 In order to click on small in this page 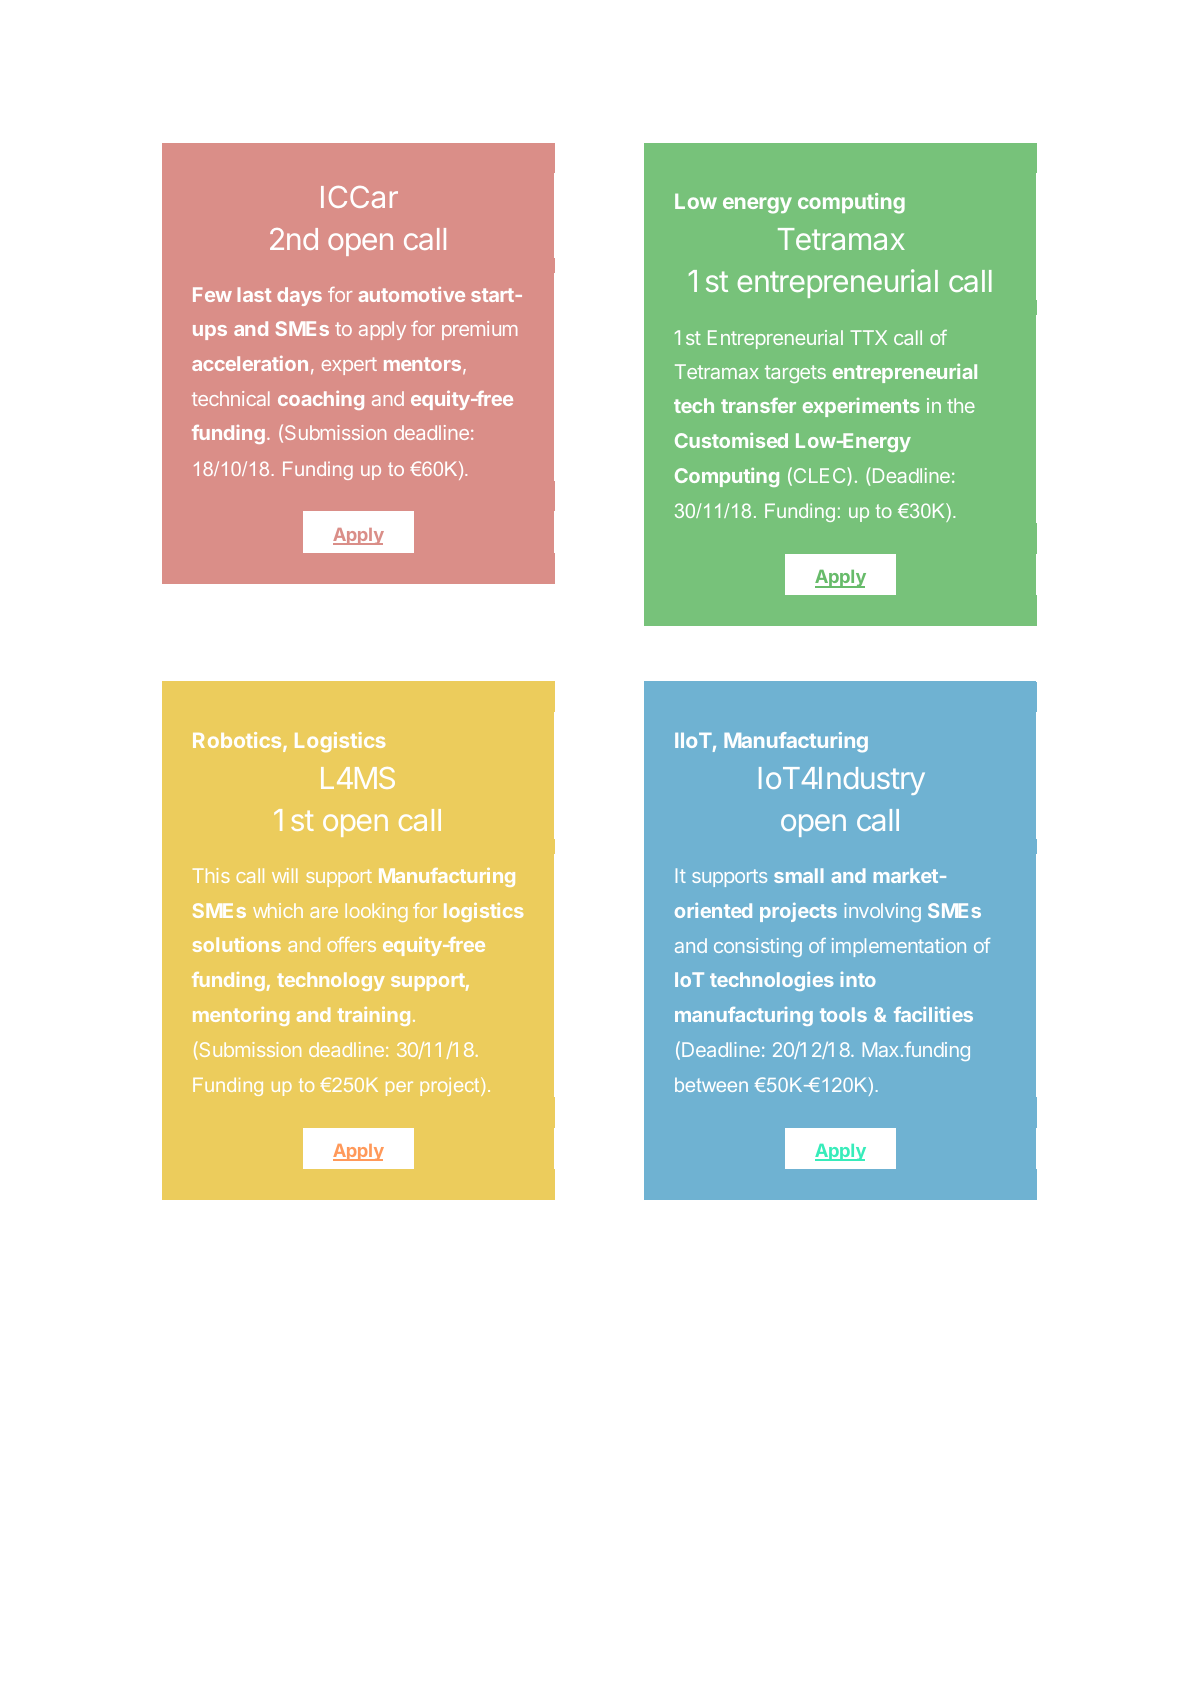, I will do `click(798, 875)`.
